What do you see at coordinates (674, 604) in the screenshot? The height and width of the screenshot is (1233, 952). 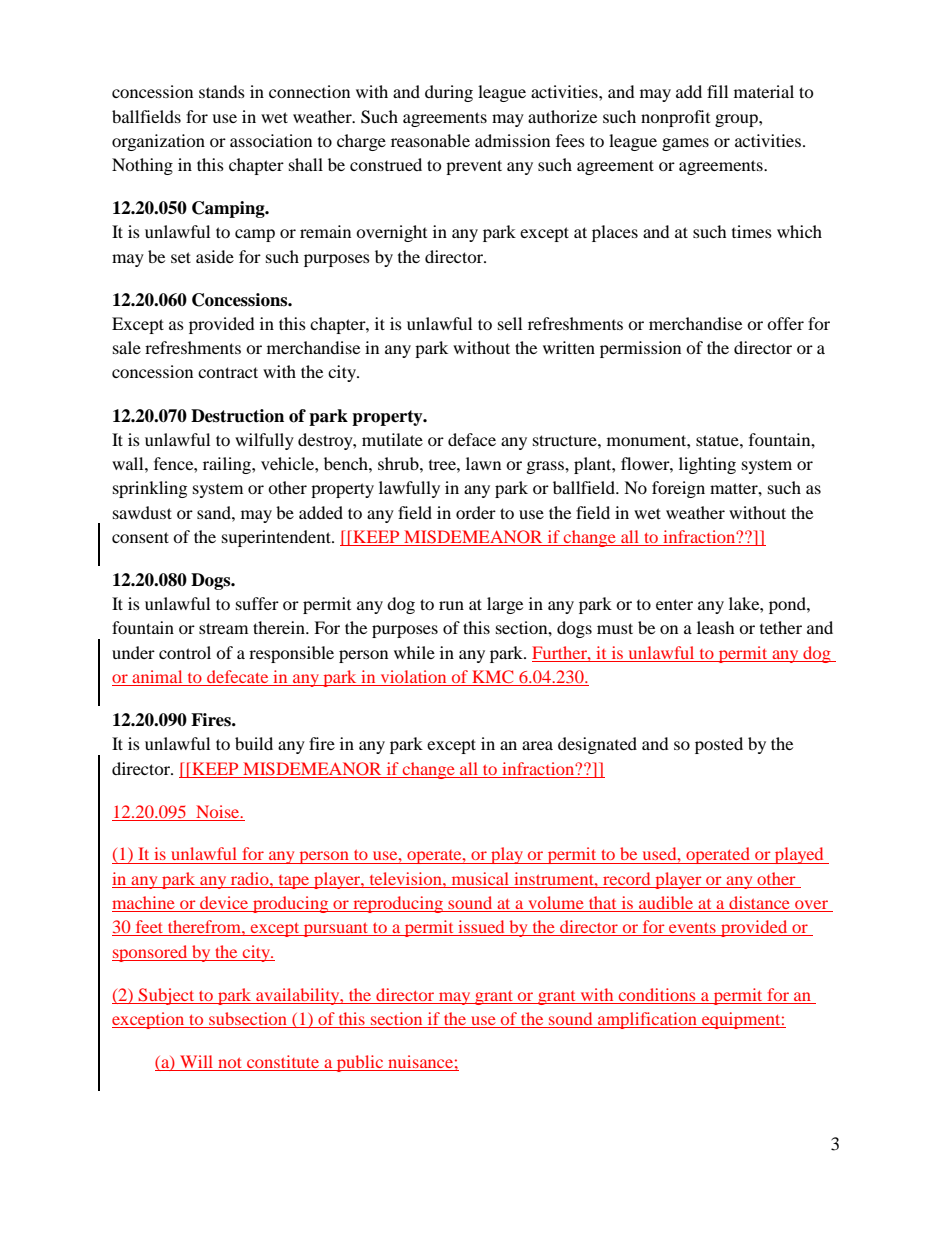 I see `enter` at bounding box center [674, 604].
